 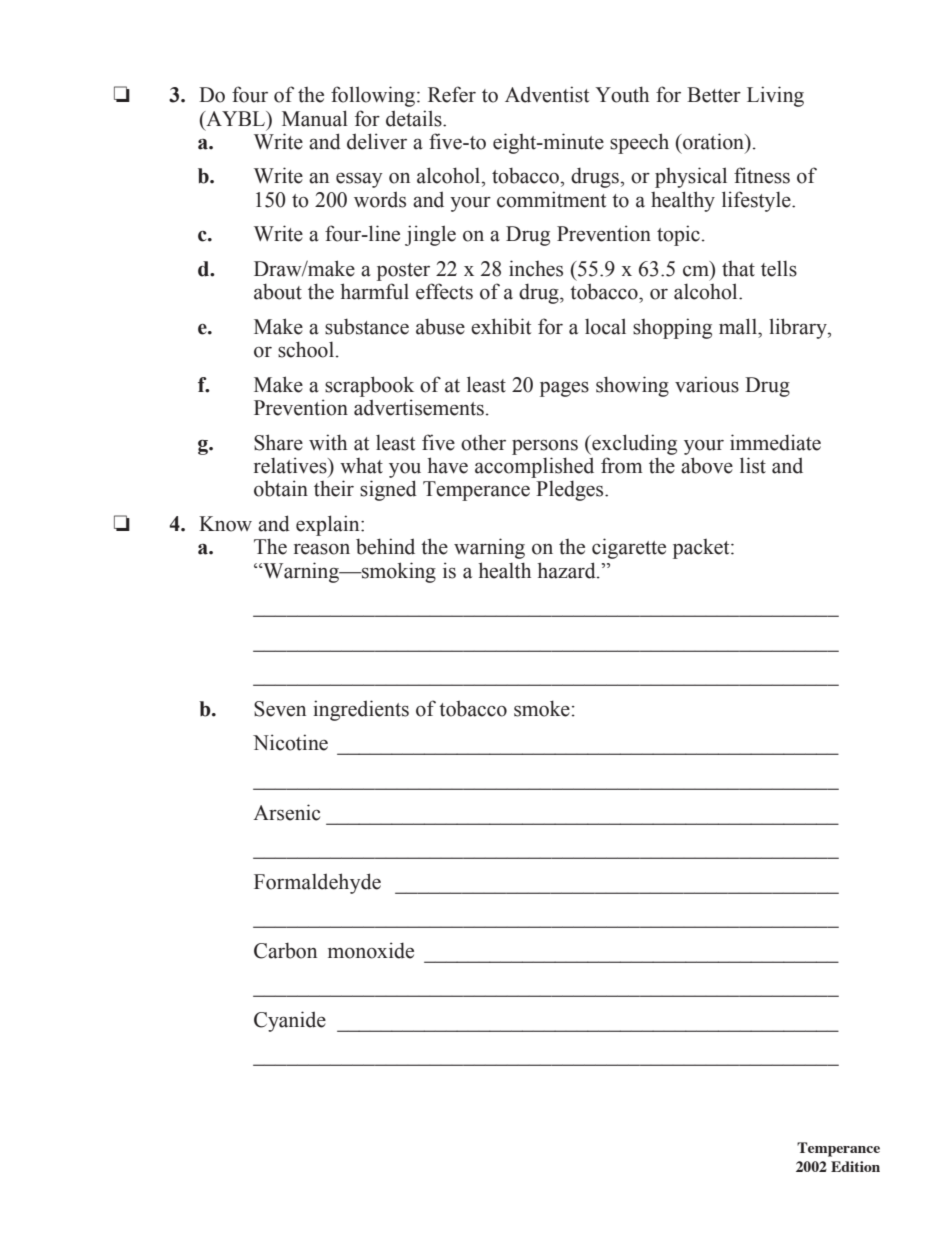 I want to click on accomplished, so click(x=534, y=467).
